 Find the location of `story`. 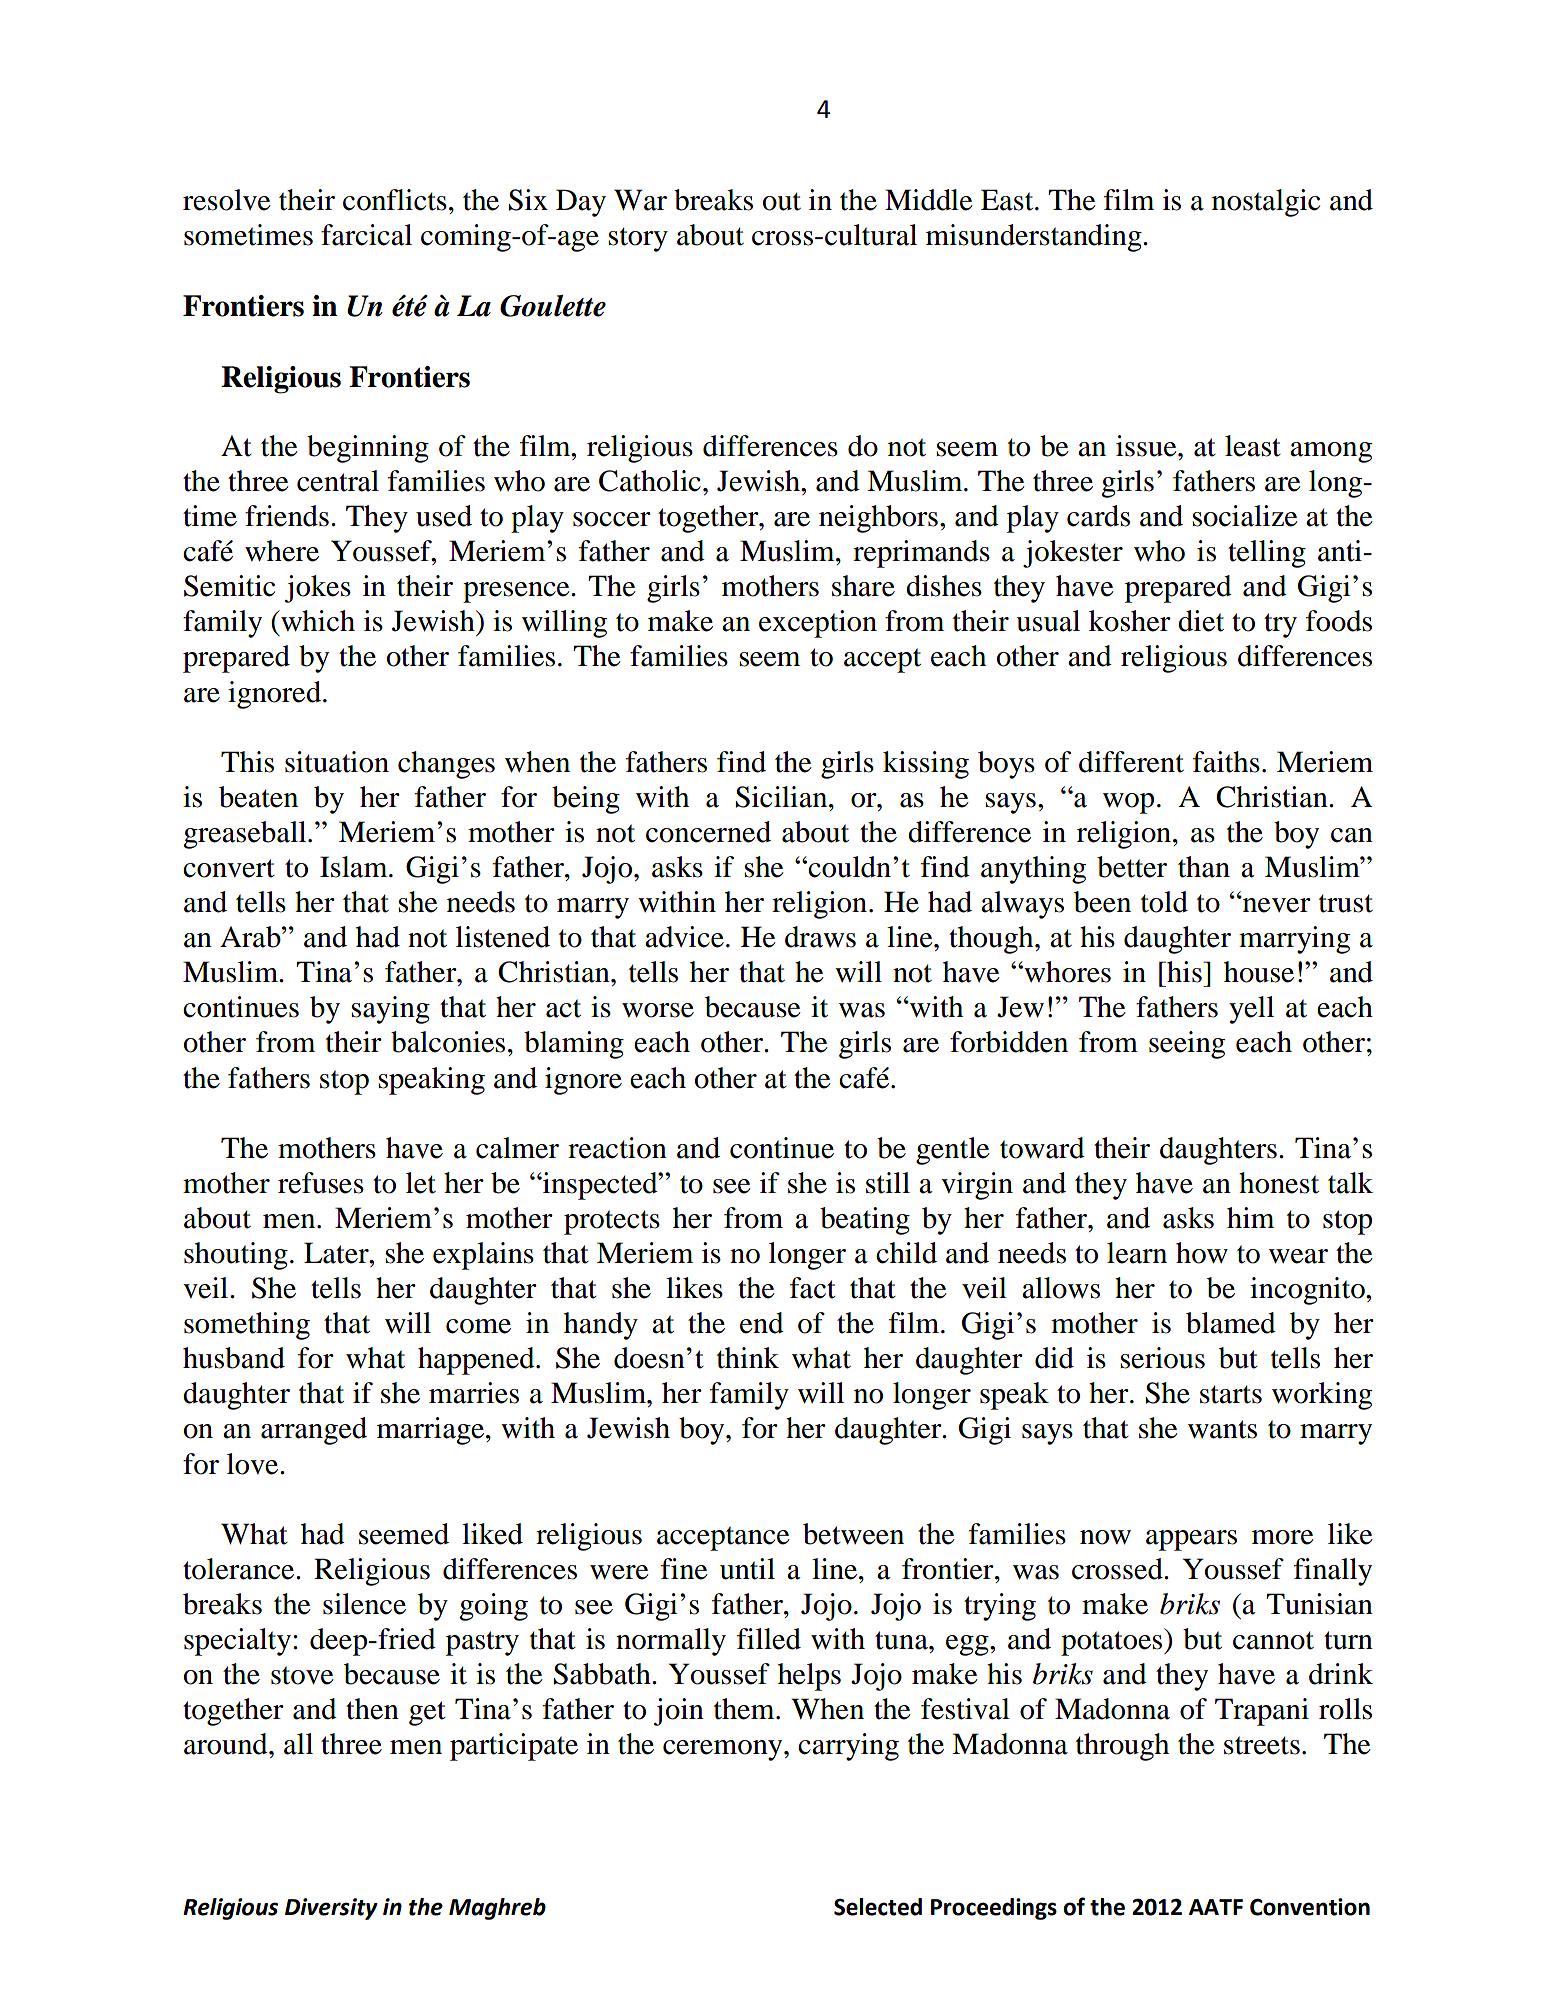

story is located at coordinates (638, 239).
